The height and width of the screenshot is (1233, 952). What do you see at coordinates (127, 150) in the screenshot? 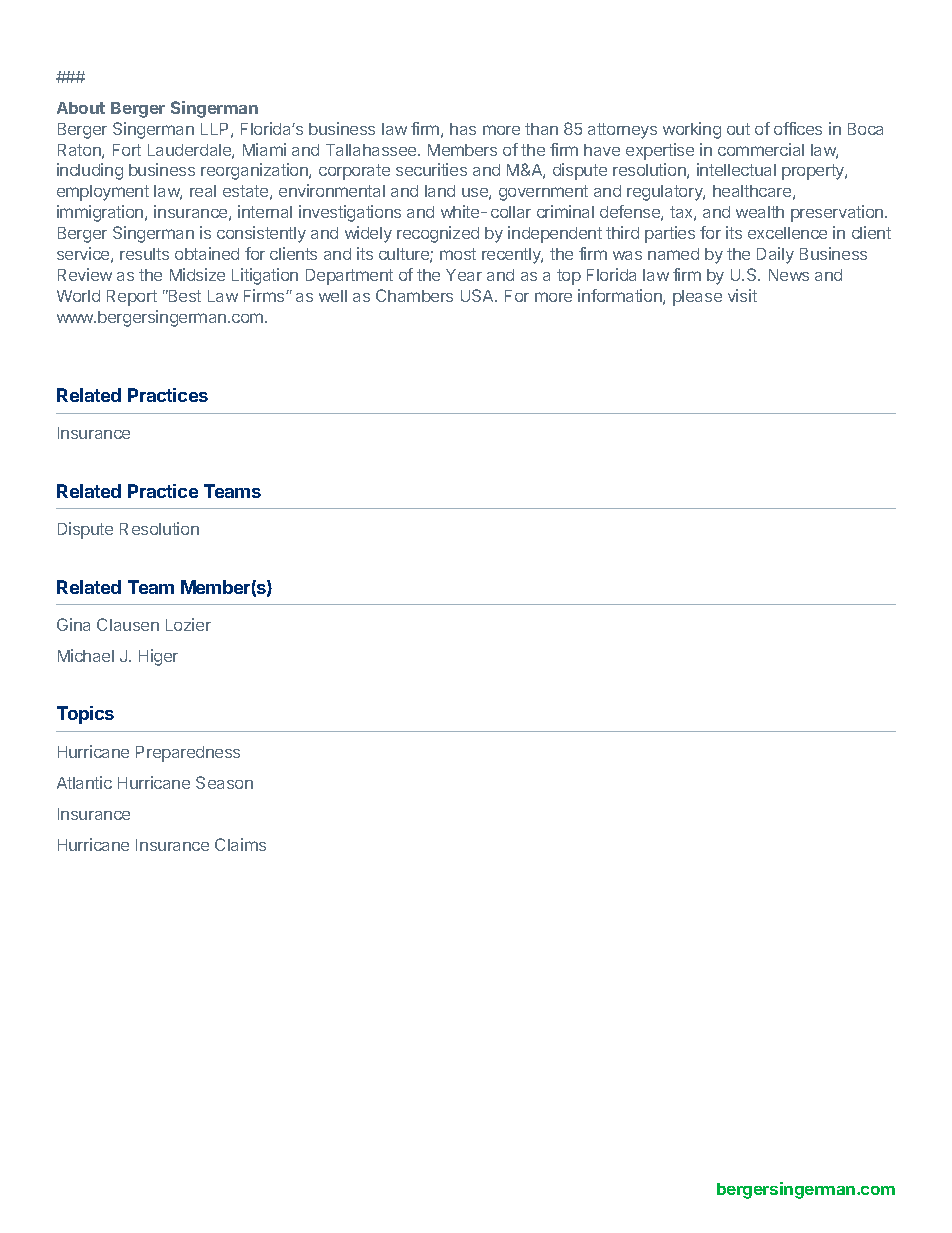
I see `Fort` at bounding box center [127, 150].
